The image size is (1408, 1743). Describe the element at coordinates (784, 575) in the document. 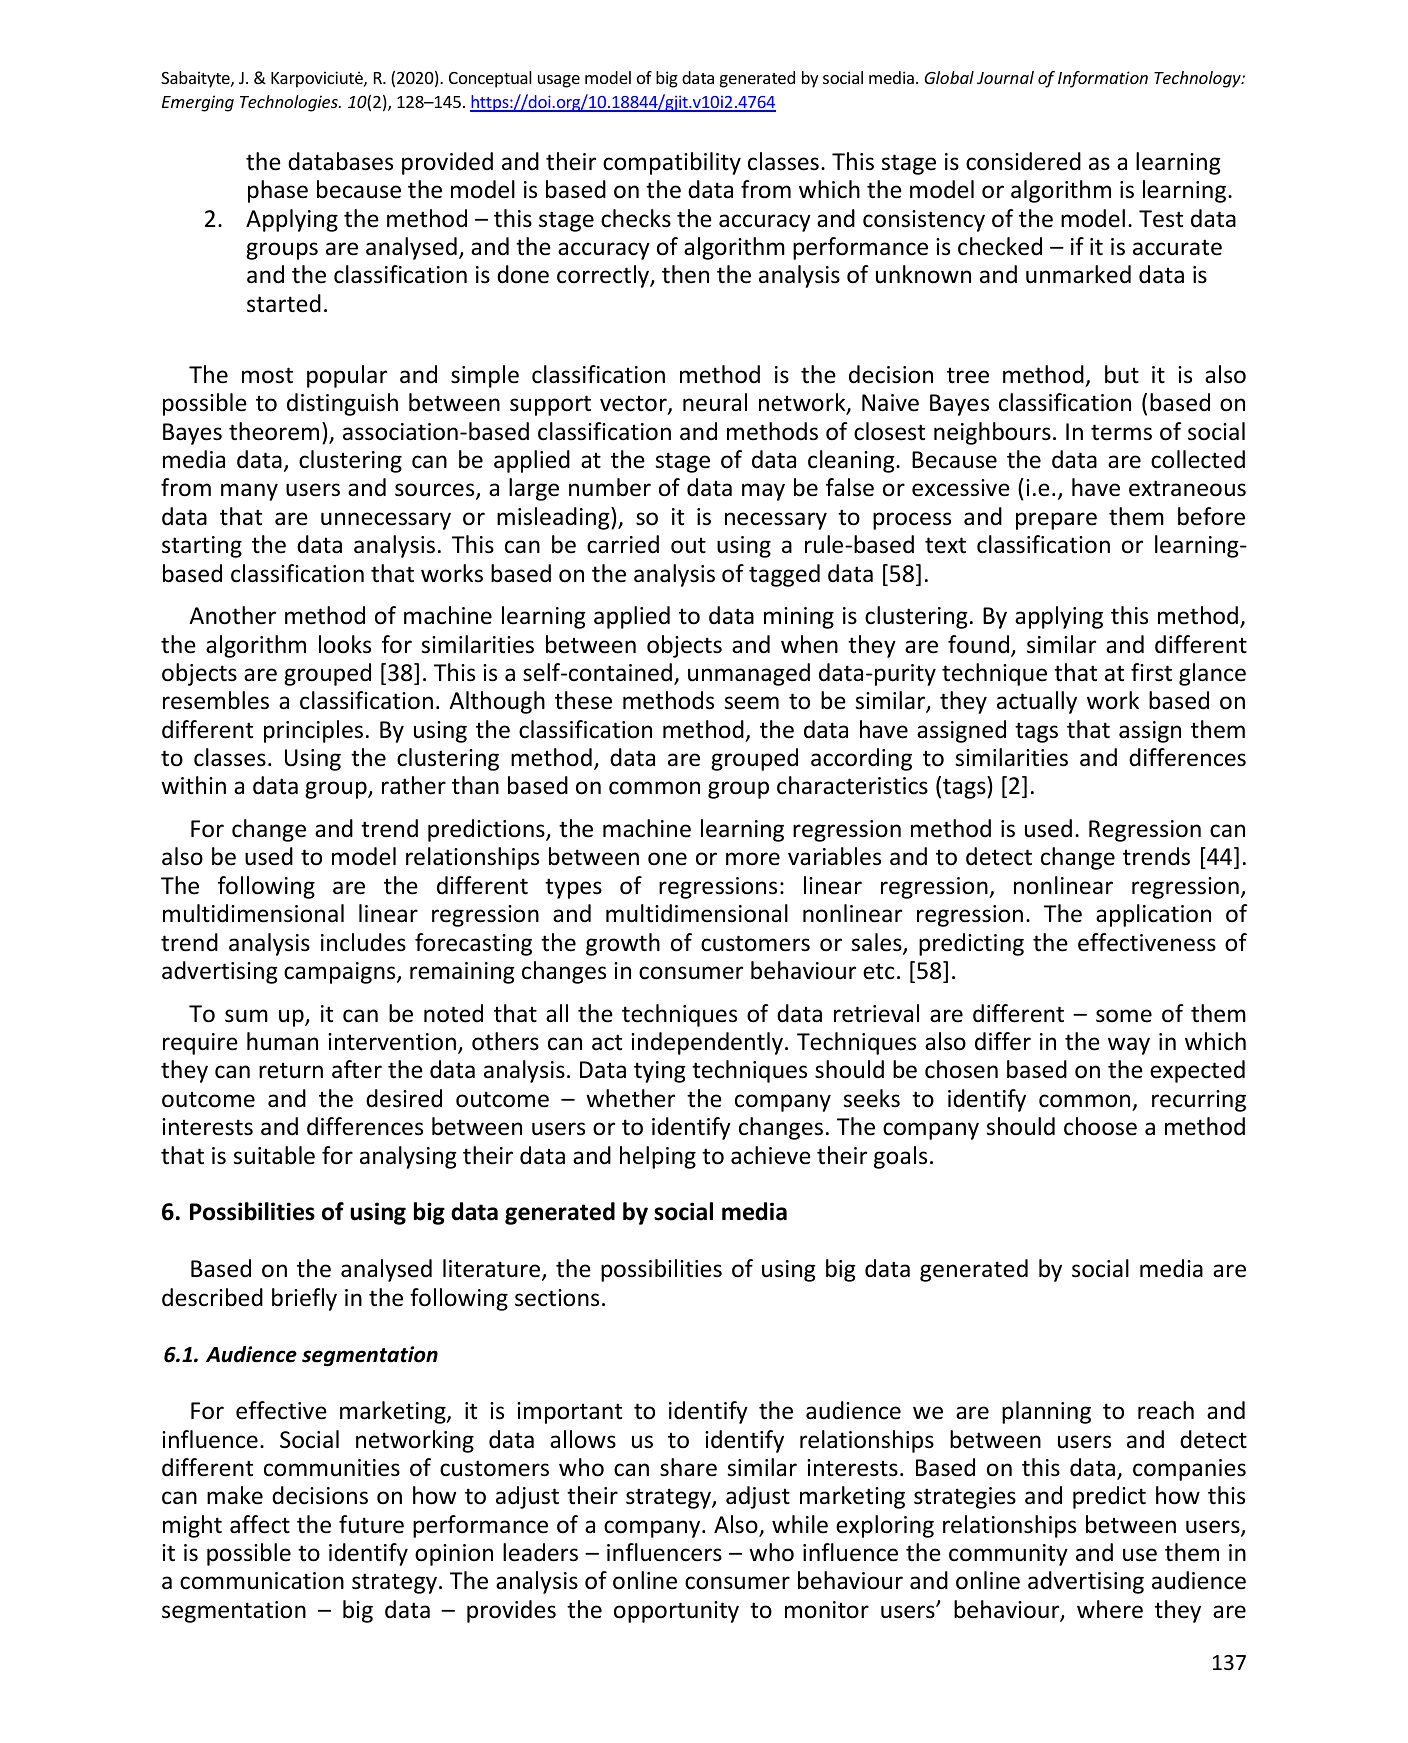

I see `tagged` at that location.
